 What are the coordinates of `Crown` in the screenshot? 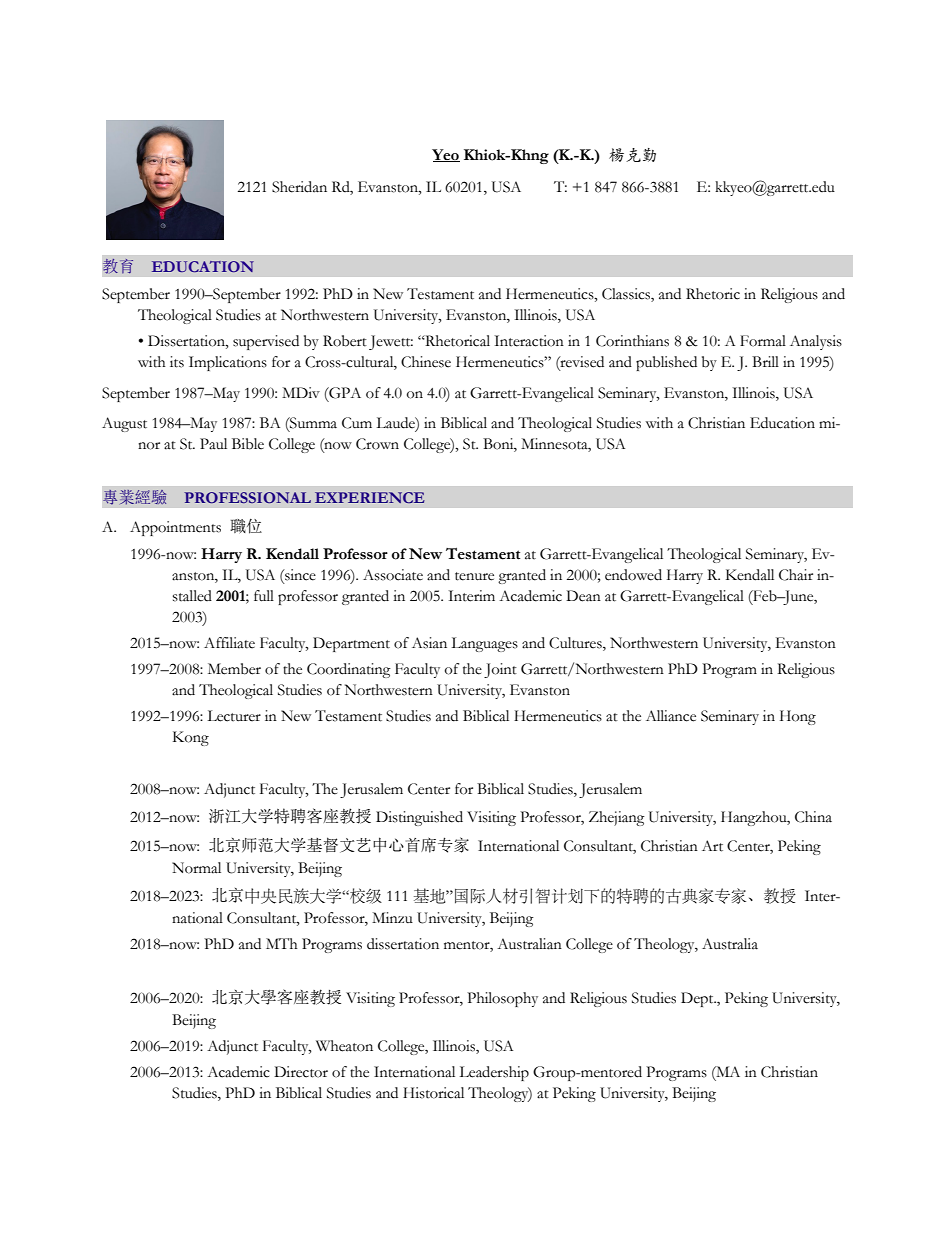 It's located at (377, 444).
